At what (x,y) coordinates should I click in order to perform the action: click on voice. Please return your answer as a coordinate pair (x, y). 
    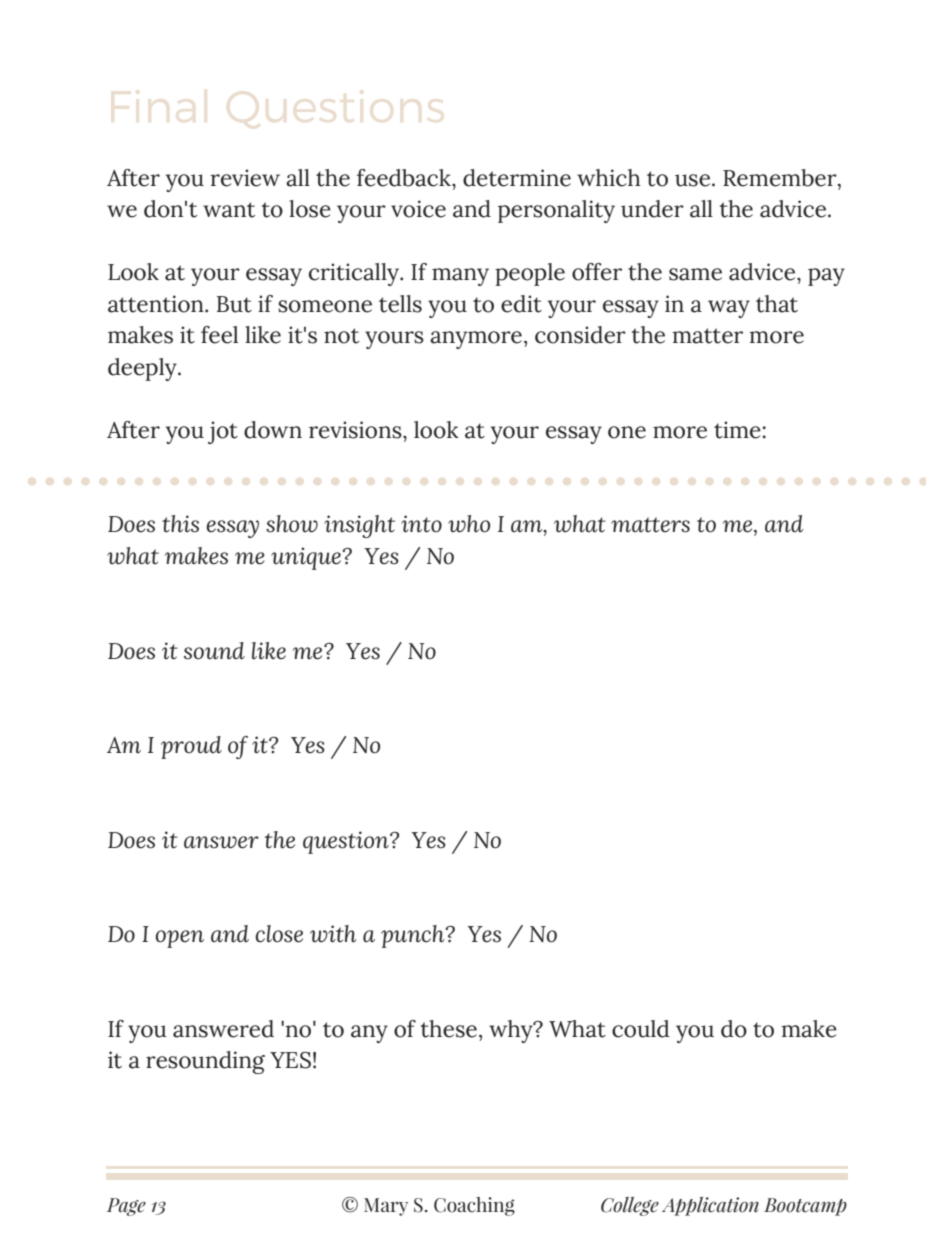
    Looking at the image, I should click on (418, 209).
